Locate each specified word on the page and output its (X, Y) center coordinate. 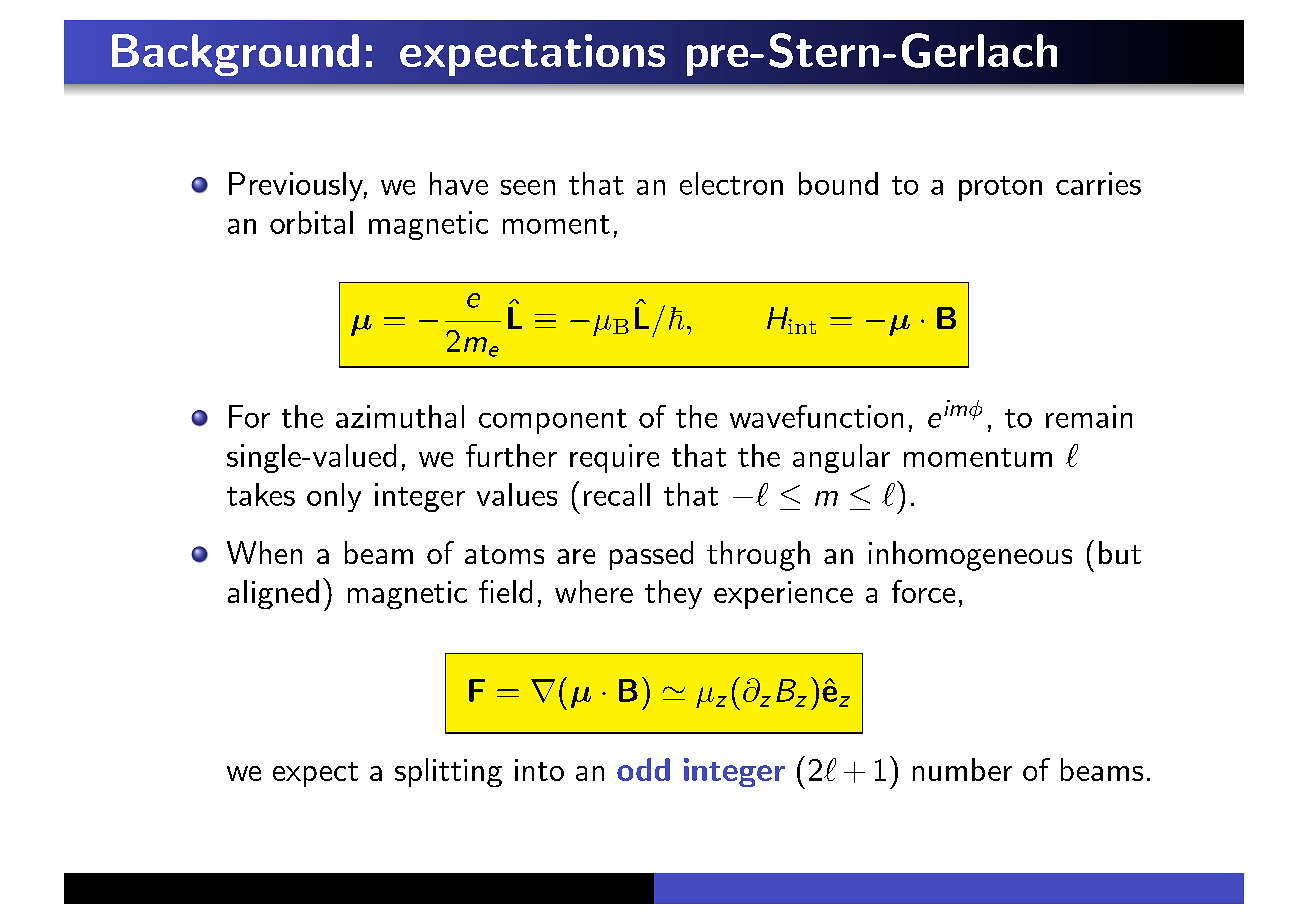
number (962, 769)
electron (731, 183)
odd (643, 769)
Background (235, 55)
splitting (448, 772)
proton (1000, 188)
